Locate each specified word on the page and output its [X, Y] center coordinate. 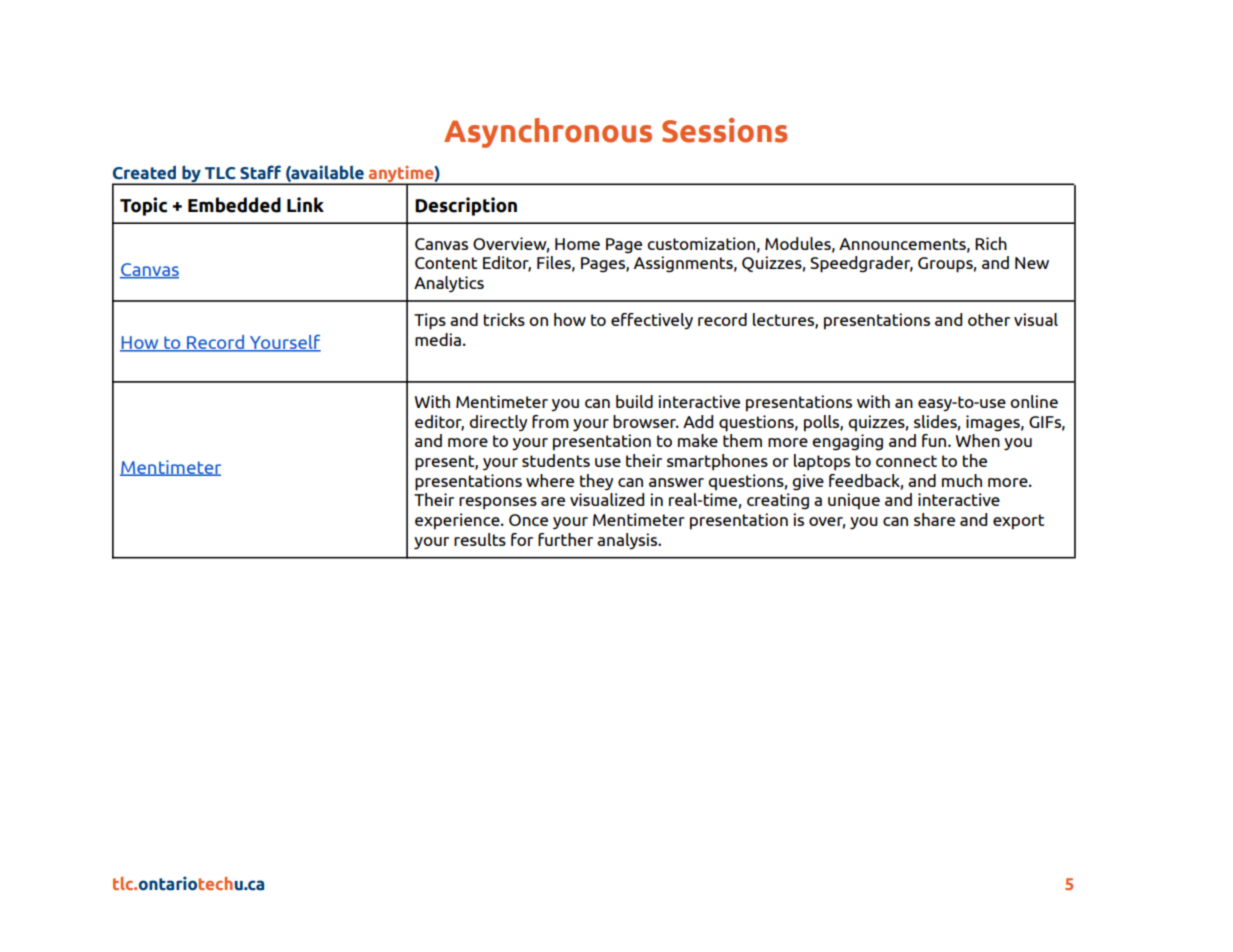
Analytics [449, 284]
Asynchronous [548, 133]
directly [498, 423]
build [634, 401]
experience [458, 521]
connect [906, 461]
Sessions [724, 130]
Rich [991, 243]
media [438, 339]
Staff [260, 172]
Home [577, 244]
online [1034, 401]
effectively [652, 321]
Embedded [234, 205]
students [556, 460]
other [989, 319]
